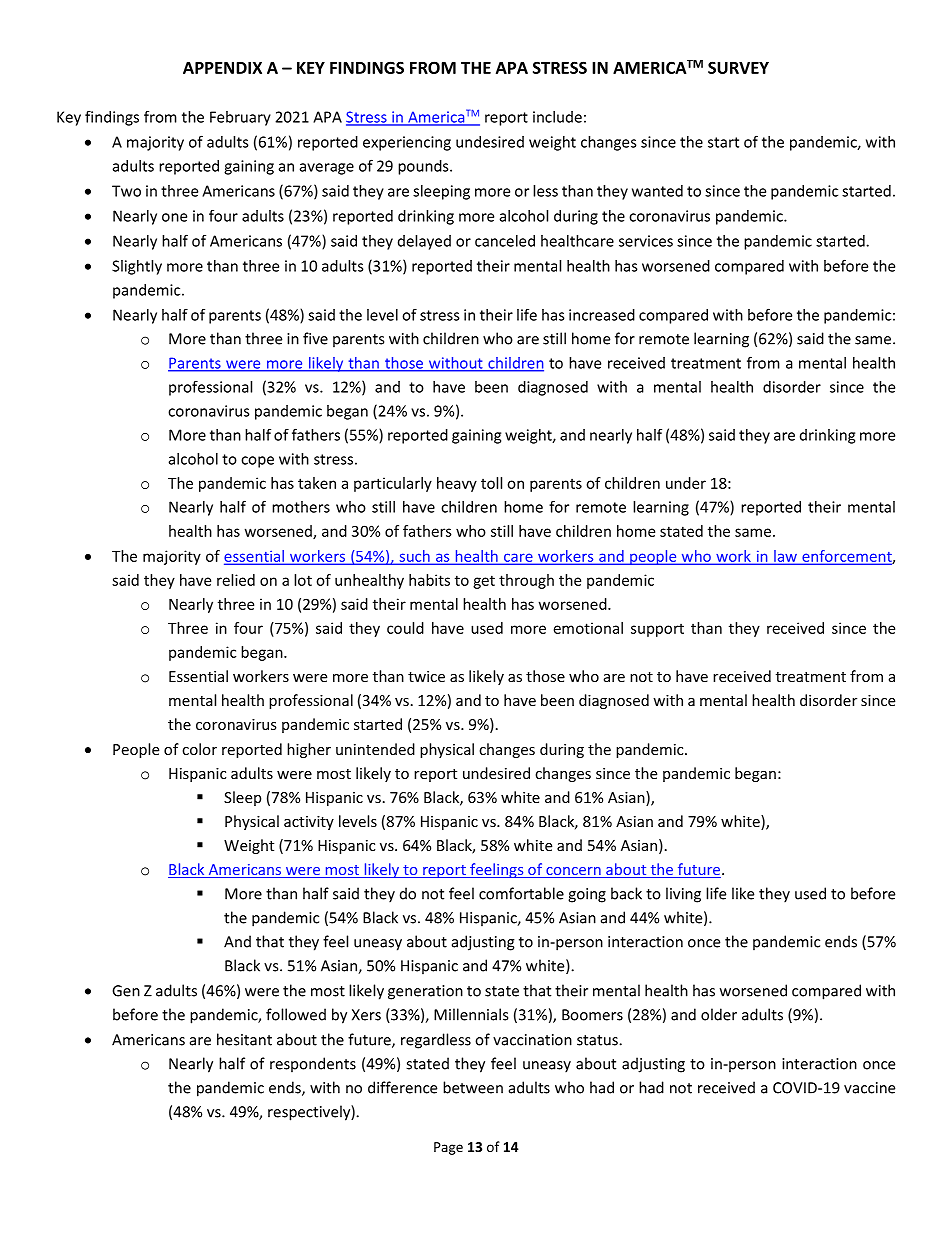 The height and width of the screenshot is (1233, 952). Describe the element at coordinates (785, 557) in the screenshot. I see `law` at that location.
